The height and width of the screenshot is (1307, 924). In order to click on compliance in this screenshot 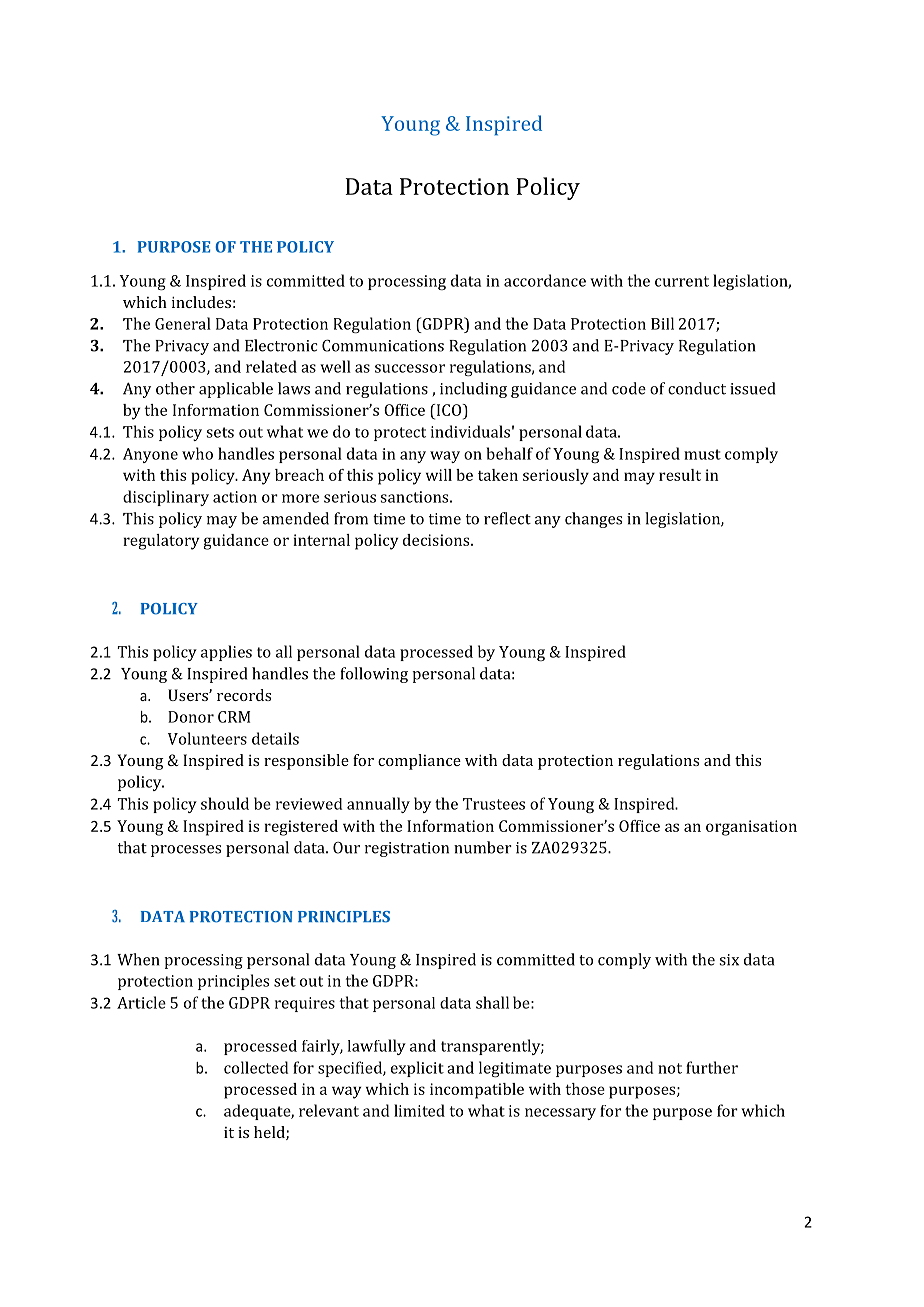, I will do `click(419, 762)`.
